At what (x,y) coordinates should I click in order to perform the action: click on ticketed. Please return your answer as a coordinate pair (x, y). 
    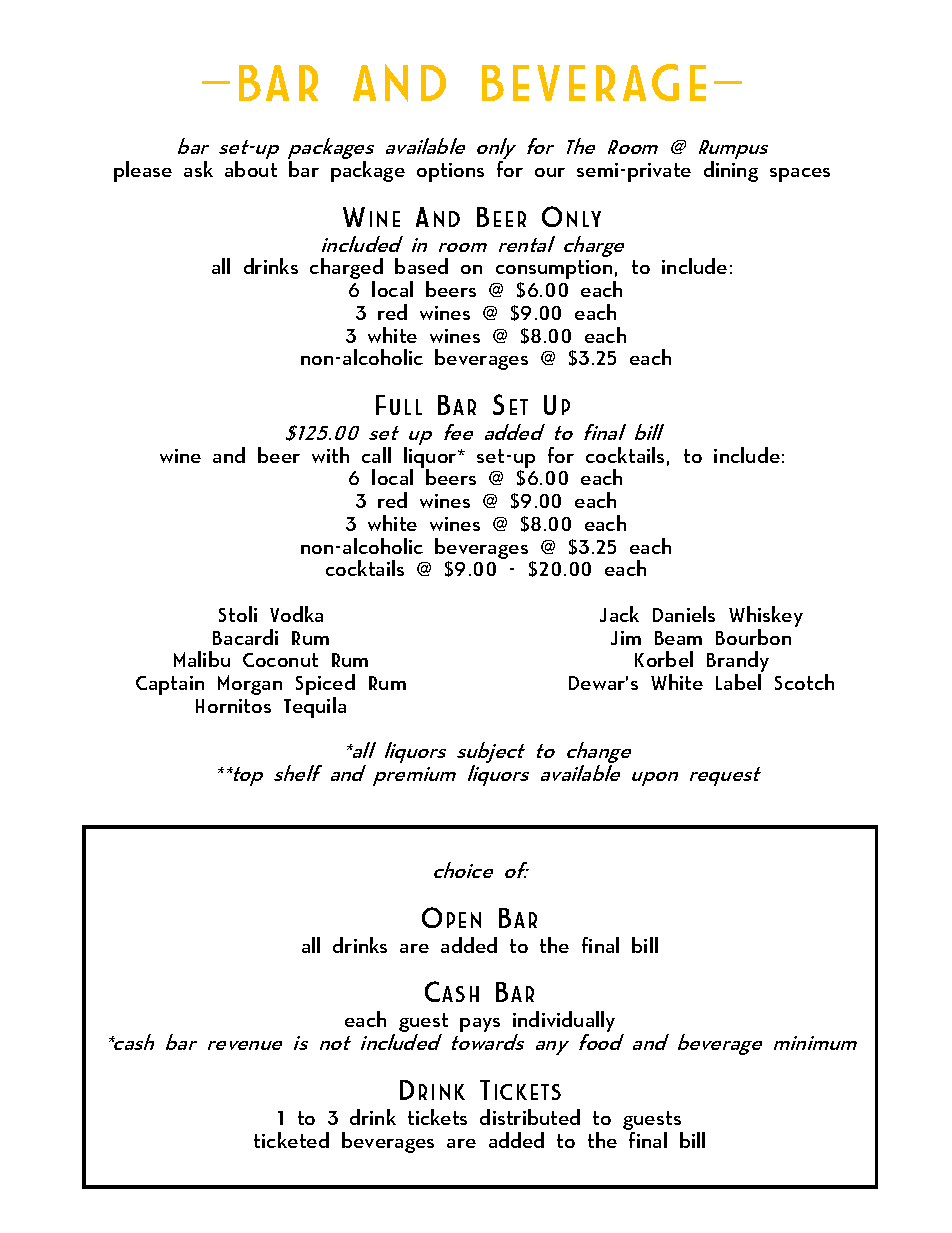
    Looking at the image, I should click on (291, 1140).
